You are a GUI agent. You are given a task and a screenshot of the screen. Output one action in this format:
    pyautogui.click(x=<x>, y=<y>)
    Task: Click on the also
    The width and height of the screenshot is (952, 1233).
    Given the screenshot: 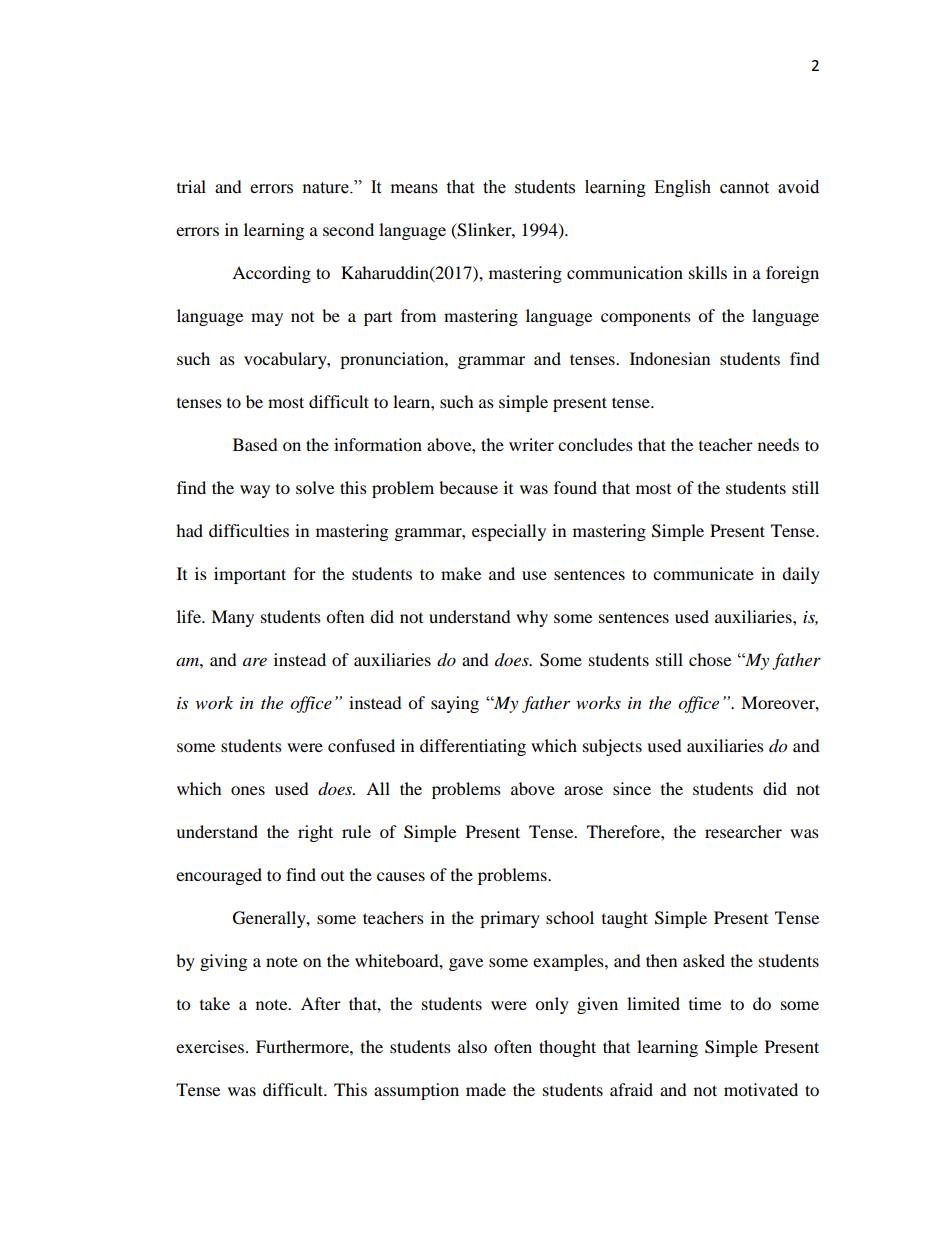 What is the action you would take?
    pyautogui.click(x=472, y=1046)
